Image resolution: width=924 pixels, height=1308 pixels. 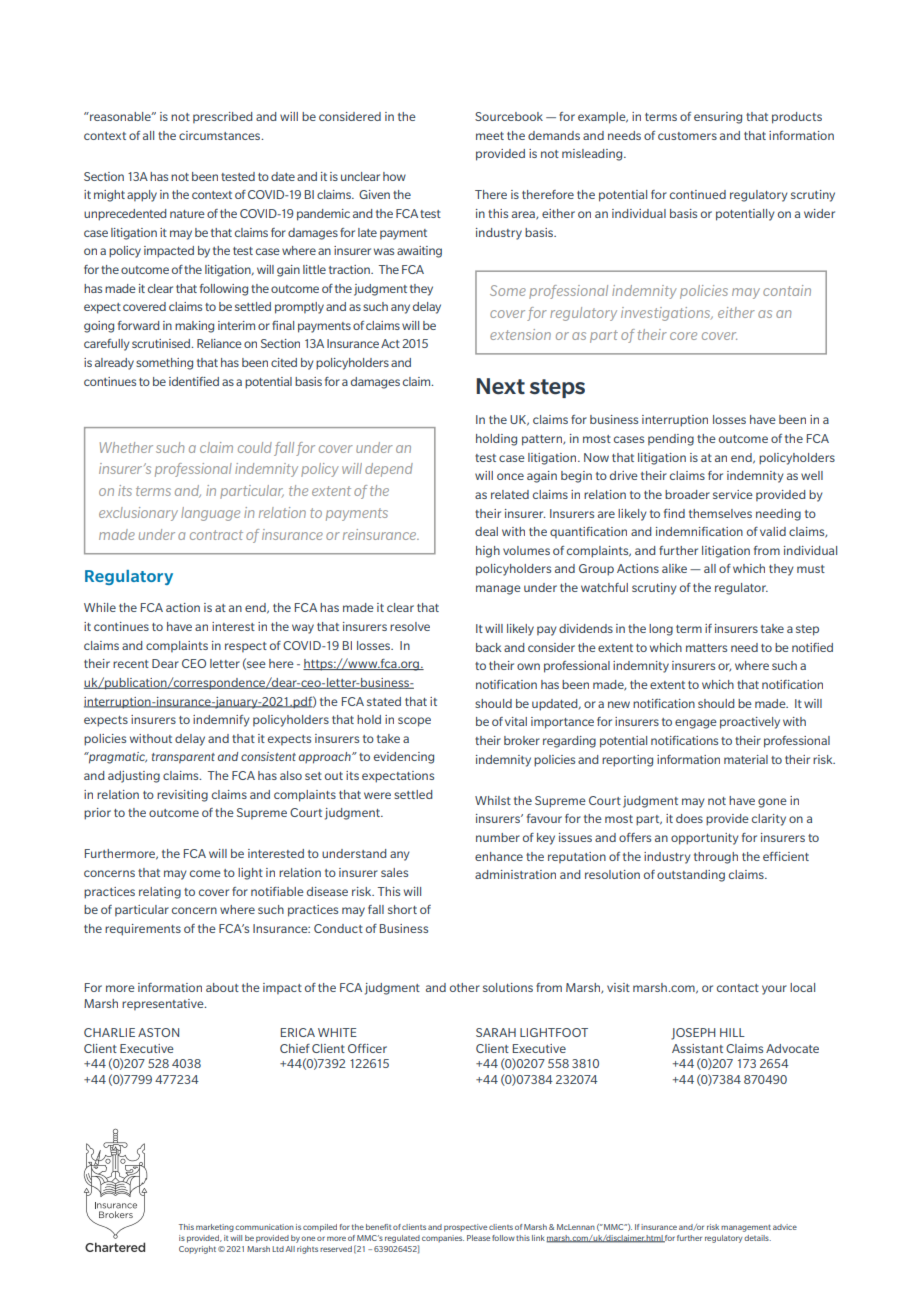 What do you see at coordinates (490, 136) in the document?
I see `meet` at bounding box center [490, 136].
